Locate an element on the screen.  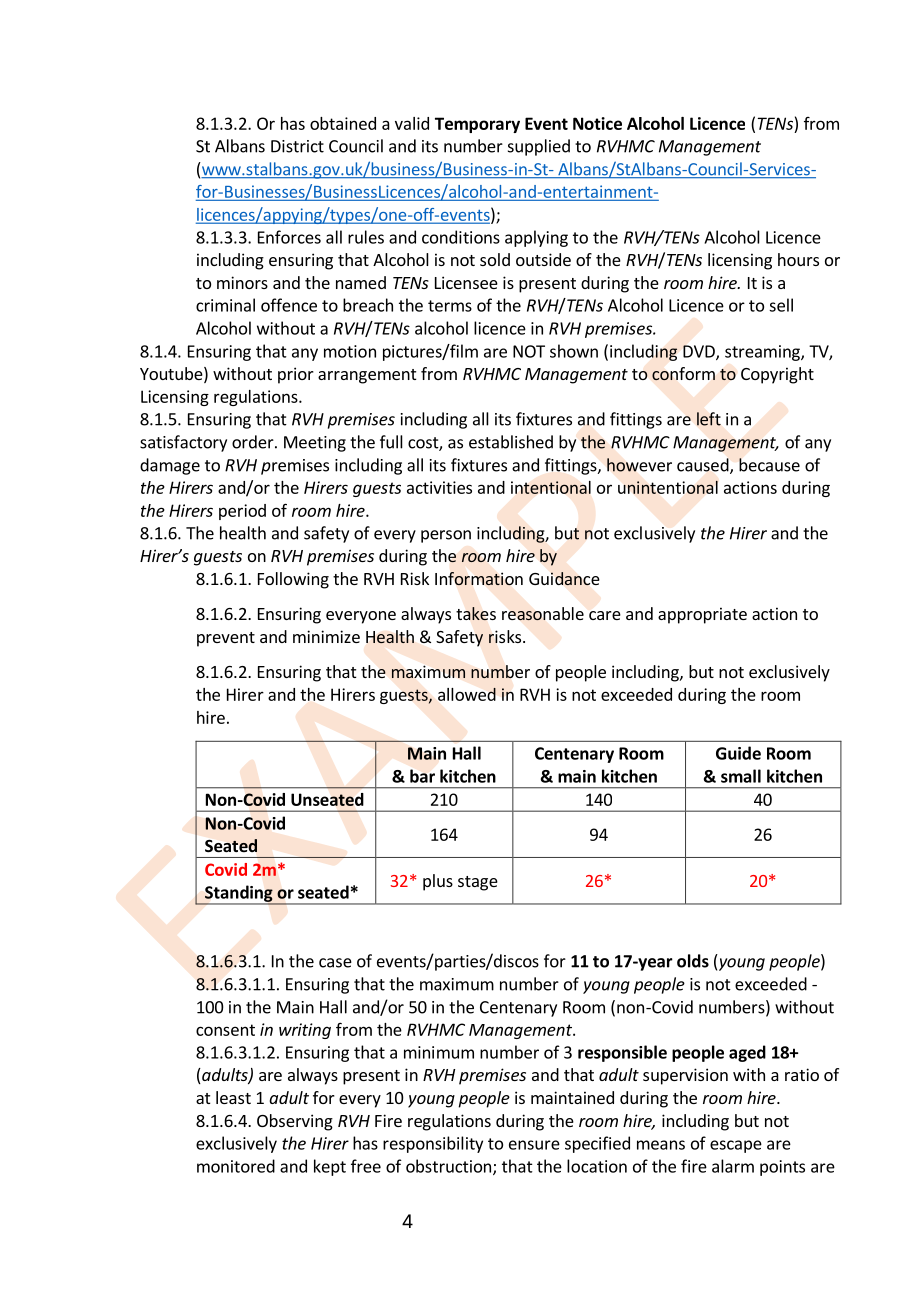
ensure is located at coordinates (534, 1145).
